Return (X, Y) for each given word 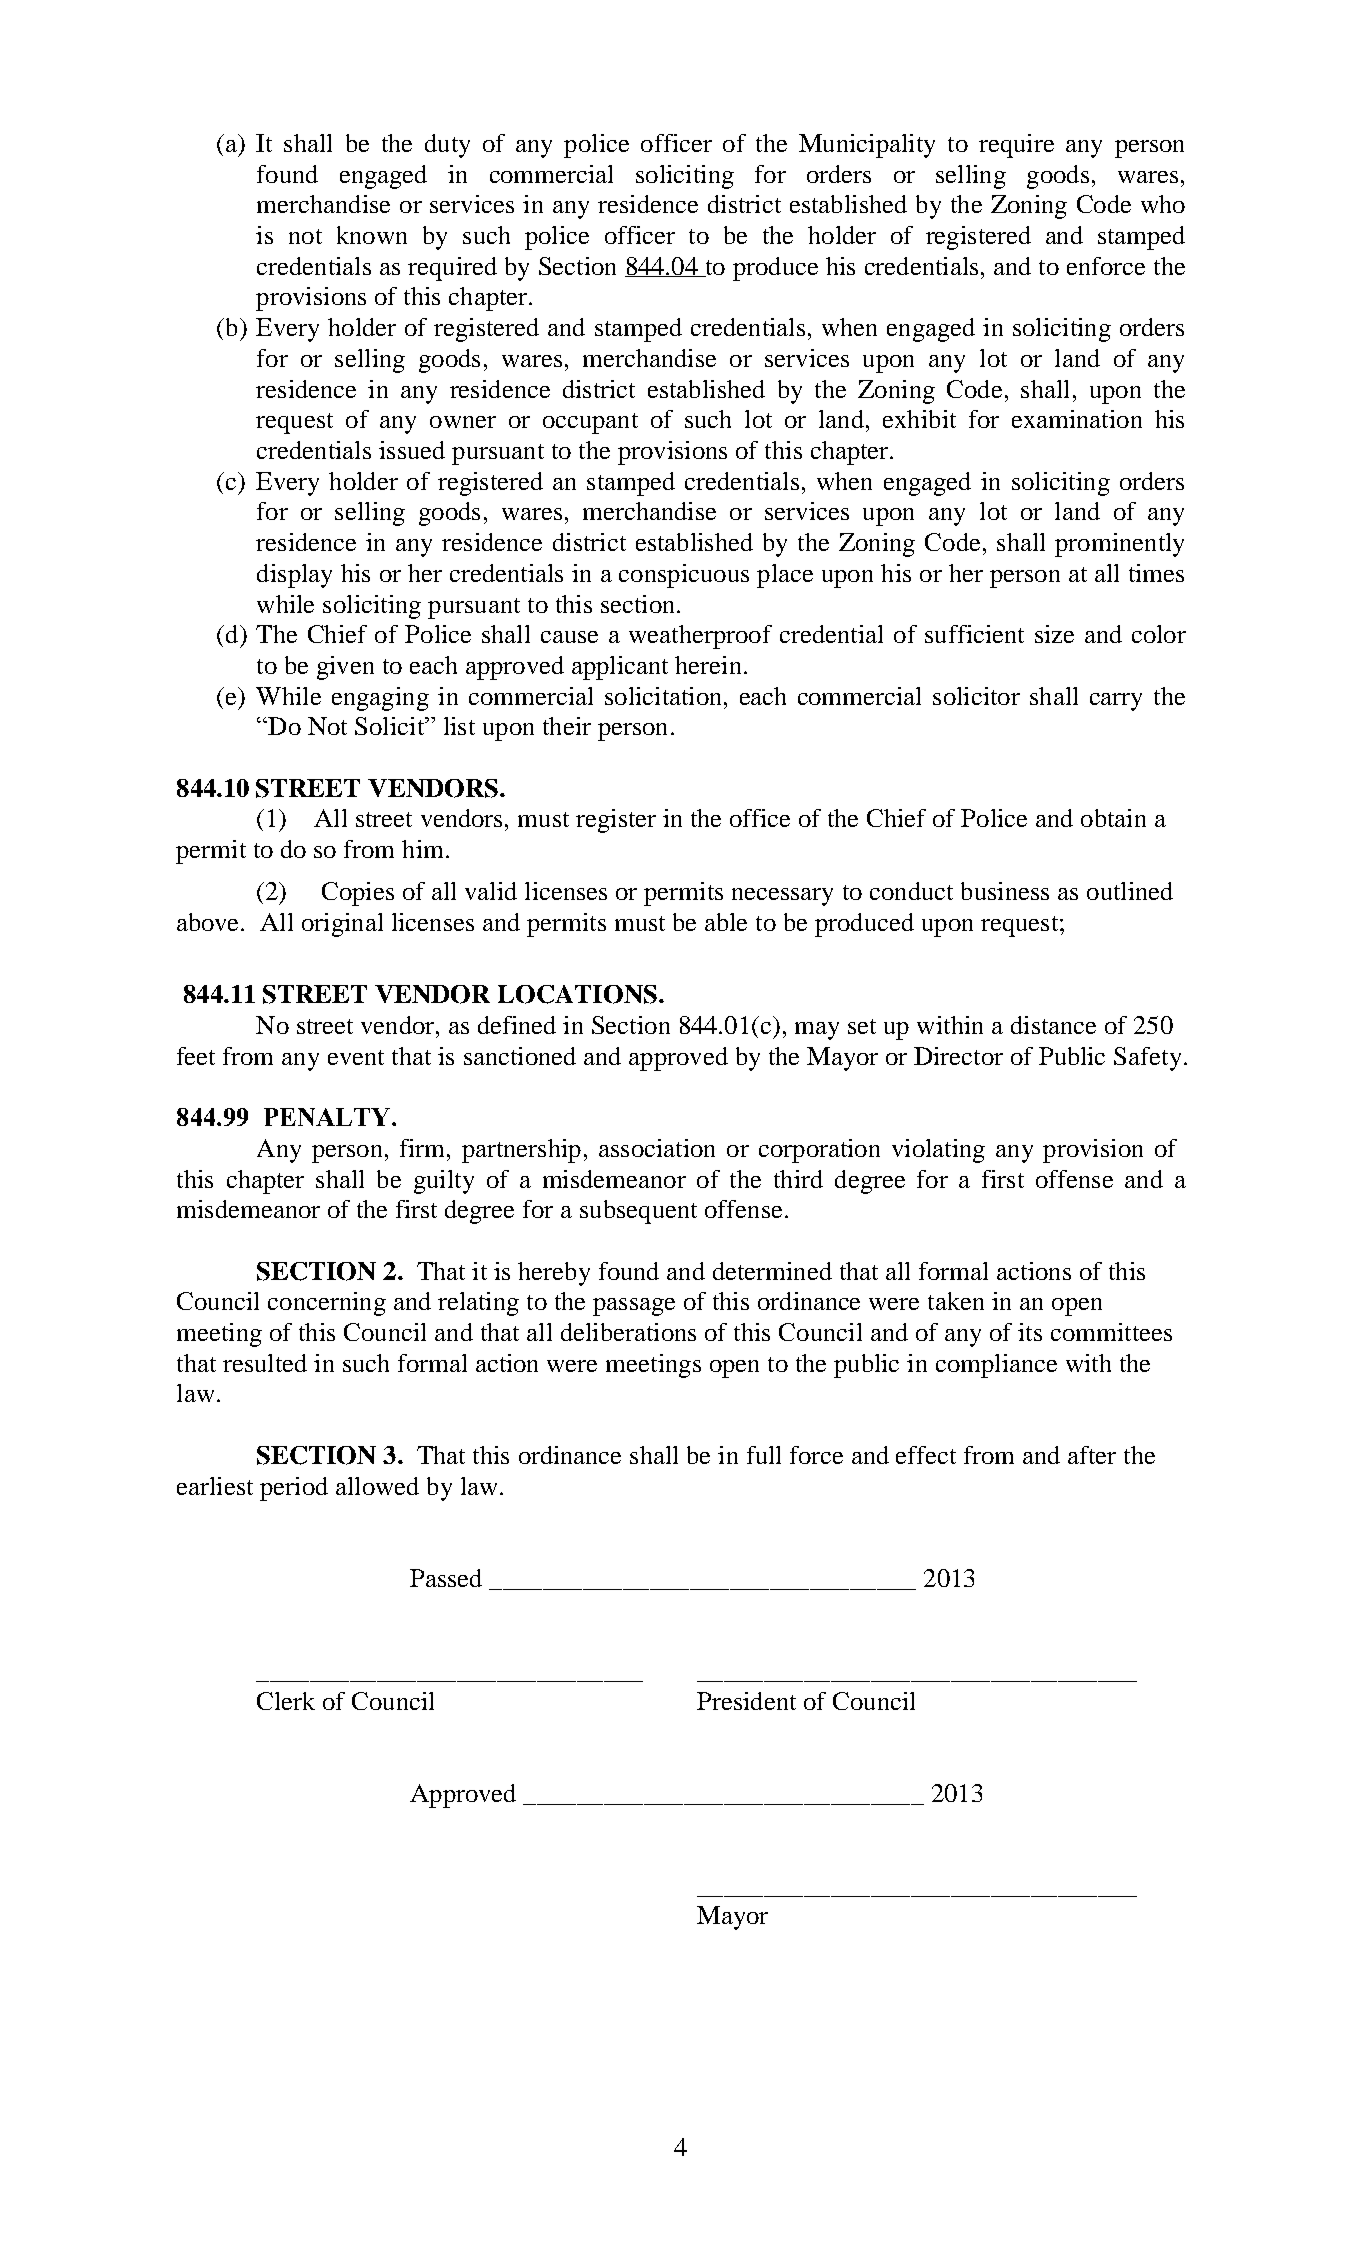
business (1005, 891)
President (746, 1701)
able (726, 922)
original (342, 925)
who (1163, 204)
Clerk (286, 1701)
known (372, 235)
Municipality (867, 146)
